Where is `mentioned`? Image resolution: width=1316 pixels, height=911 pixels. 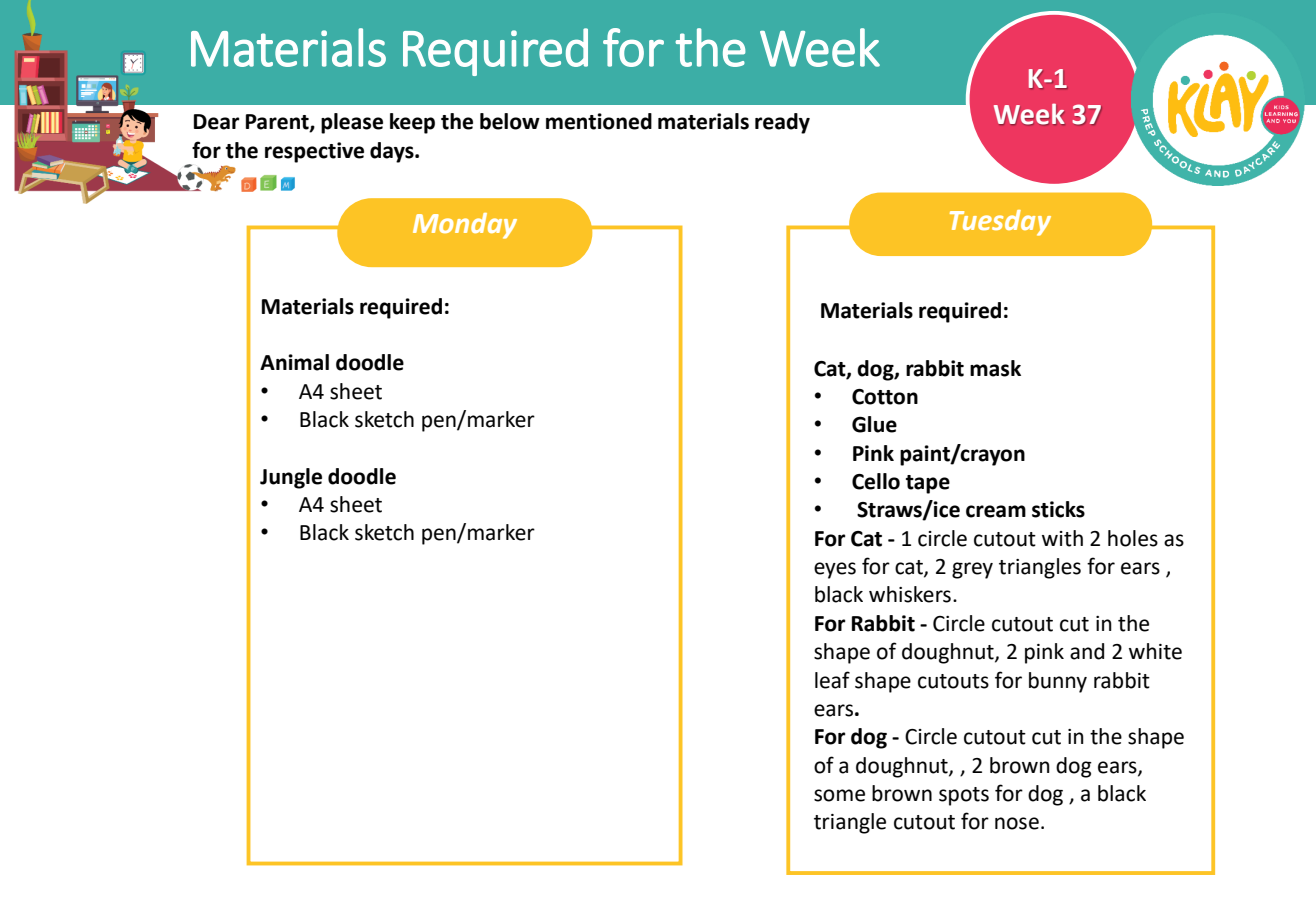
mentioned is located at coordinates (599, 121).
